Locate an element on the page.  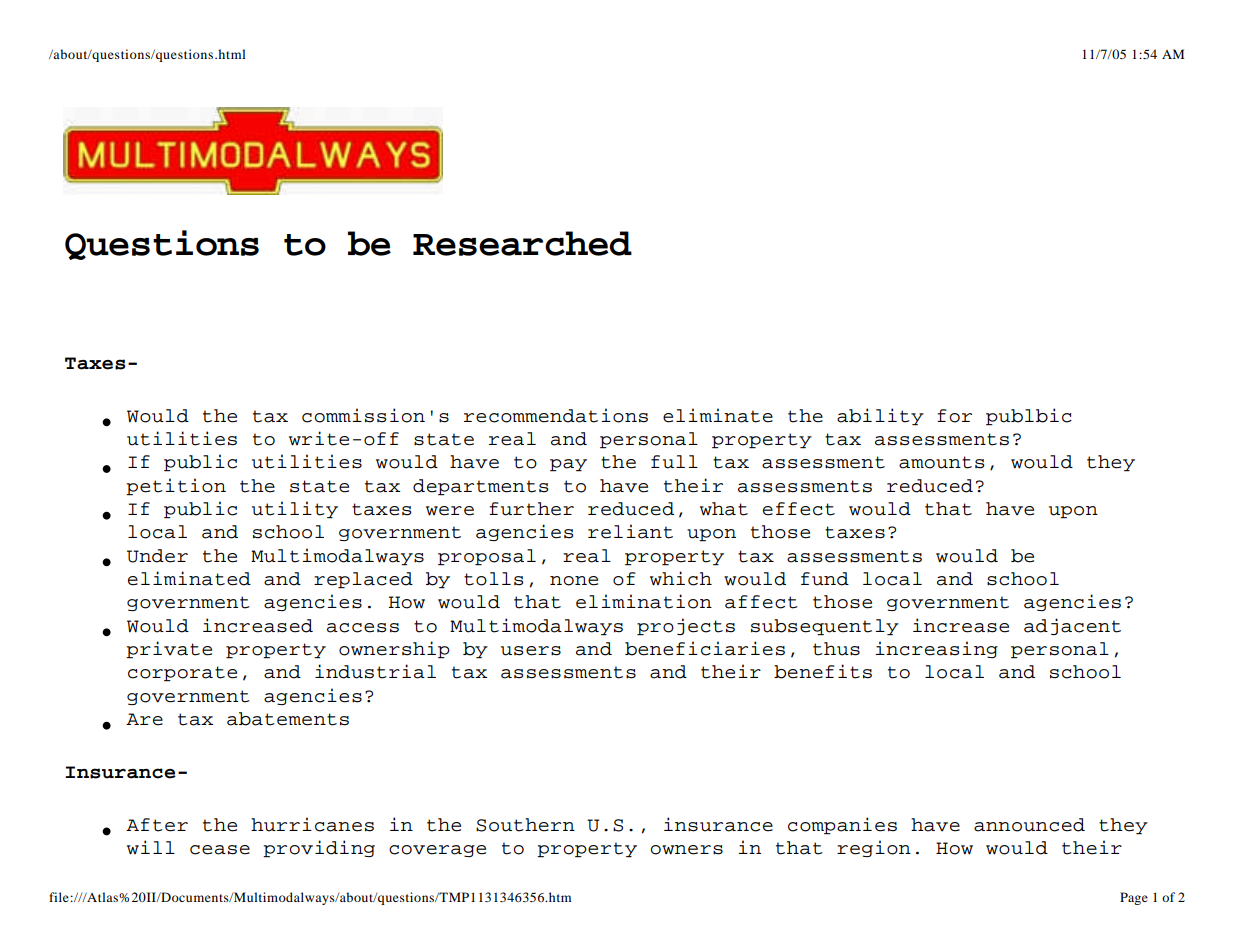
full is located at coordinates (674, 462).
